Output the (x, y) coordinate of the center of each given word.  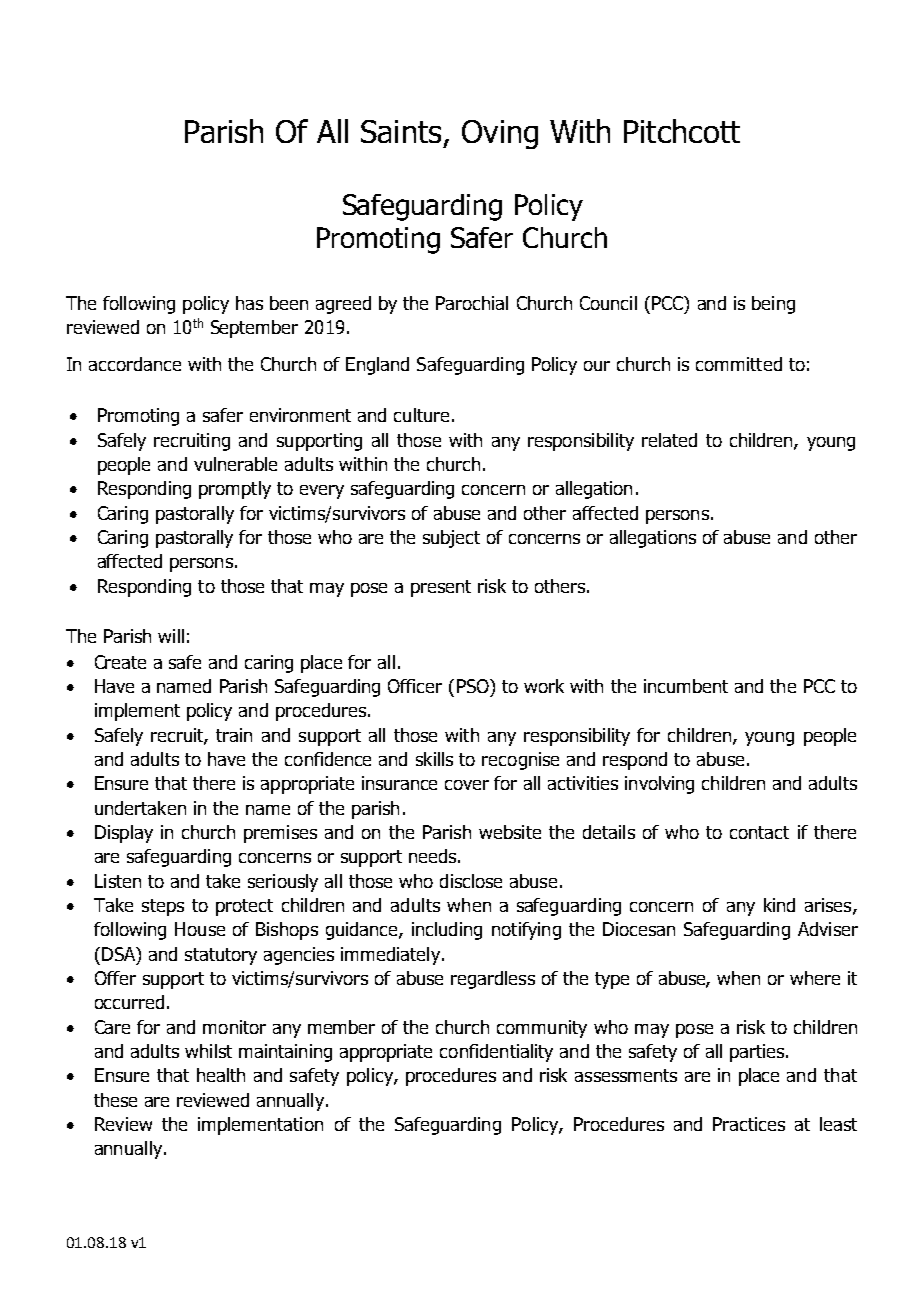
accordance (135, 364)
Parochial (472, 303)
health (221, 1075)
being (773, 305)
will (171, 636)
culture (421, 415)
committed (739, 364)
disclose (471, 881)
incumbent (686, 686)
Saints (401, 131)
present (441, 588)
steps (163, 907)
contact (759, 832)
